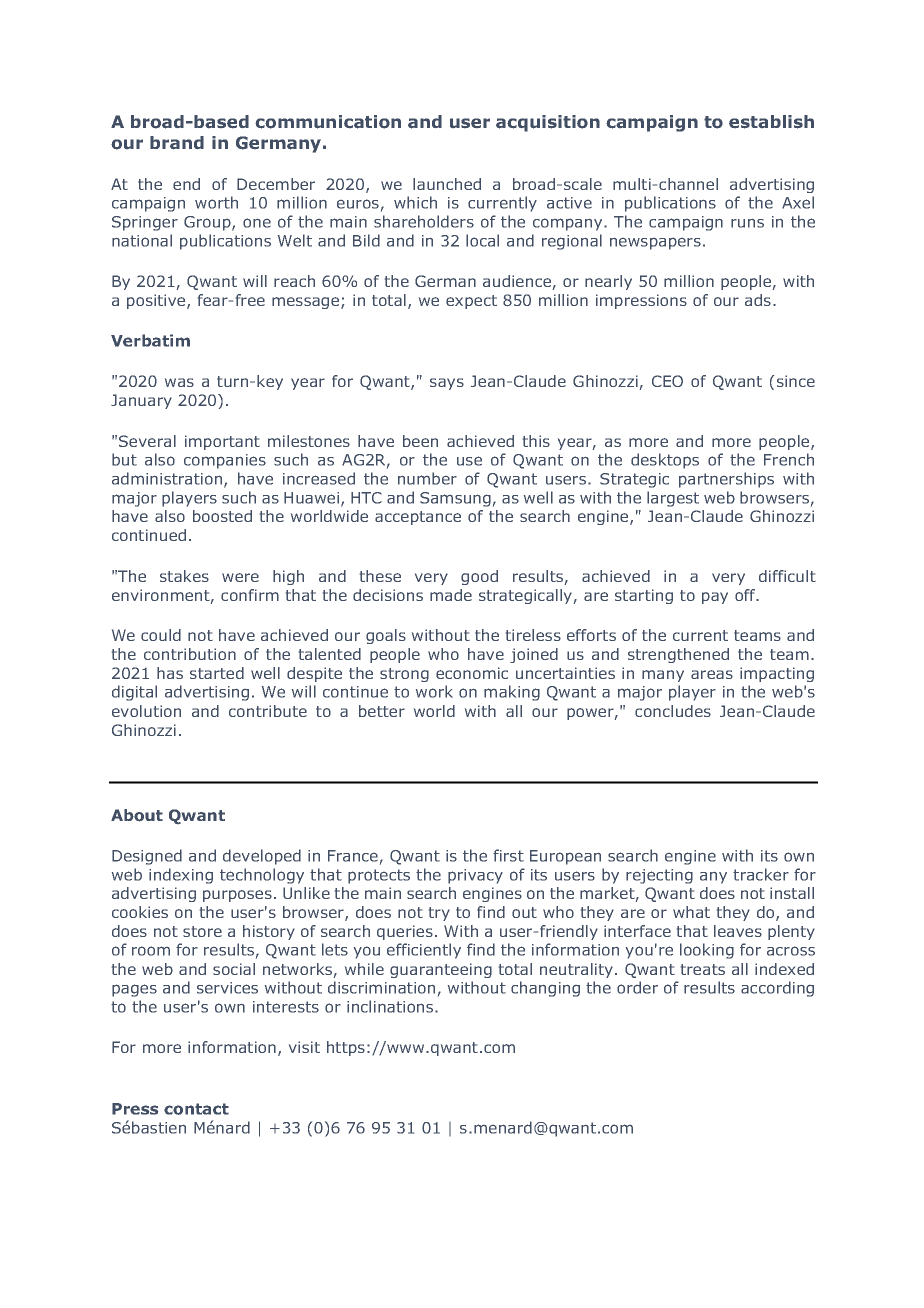  I want to click on number, so click(427, 478).
